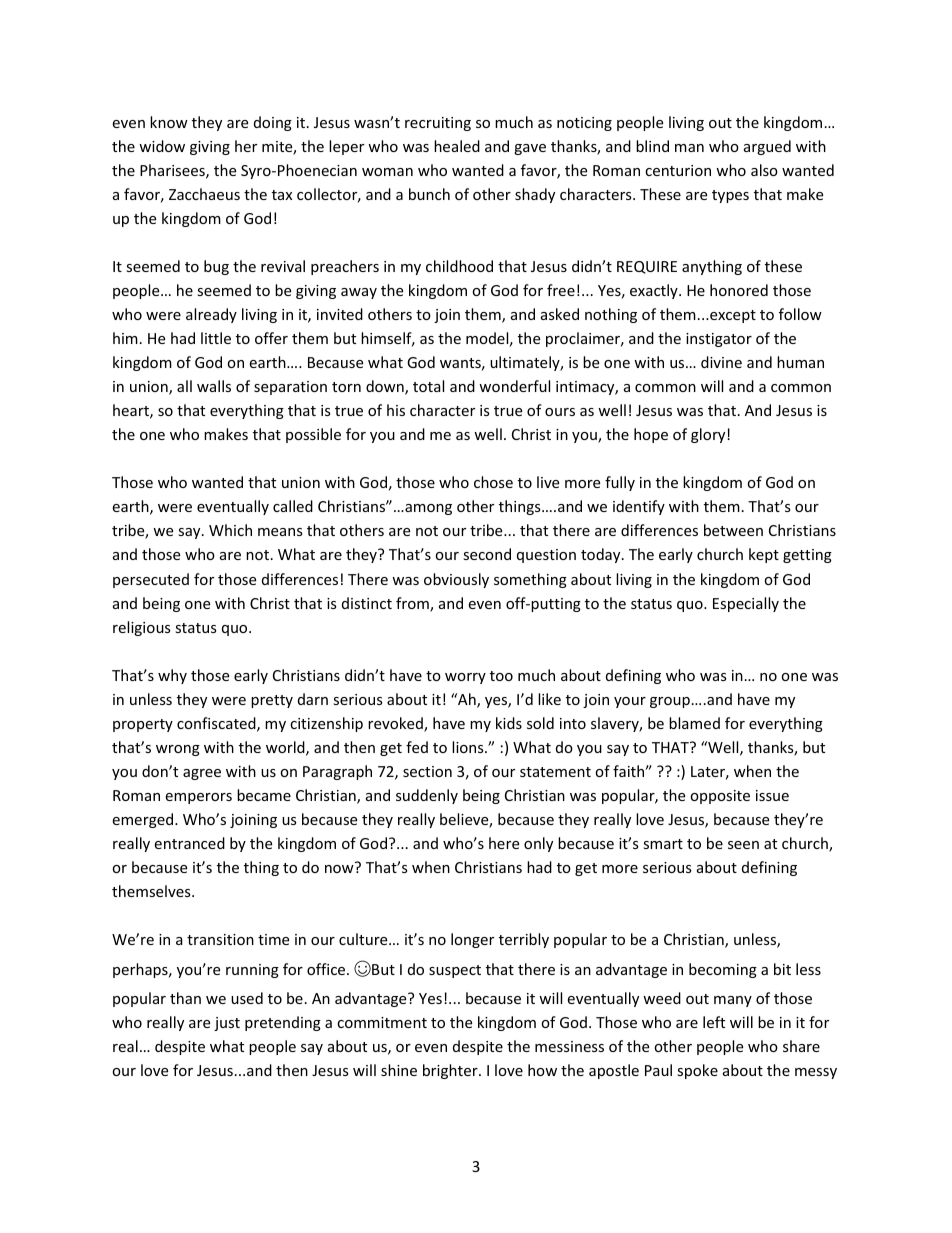 Image resolution: width=952 pixels, height=1233 pixels. Describe the element at coordinates (451, 1071) in the screenshot. I see `brighter` at that location.
